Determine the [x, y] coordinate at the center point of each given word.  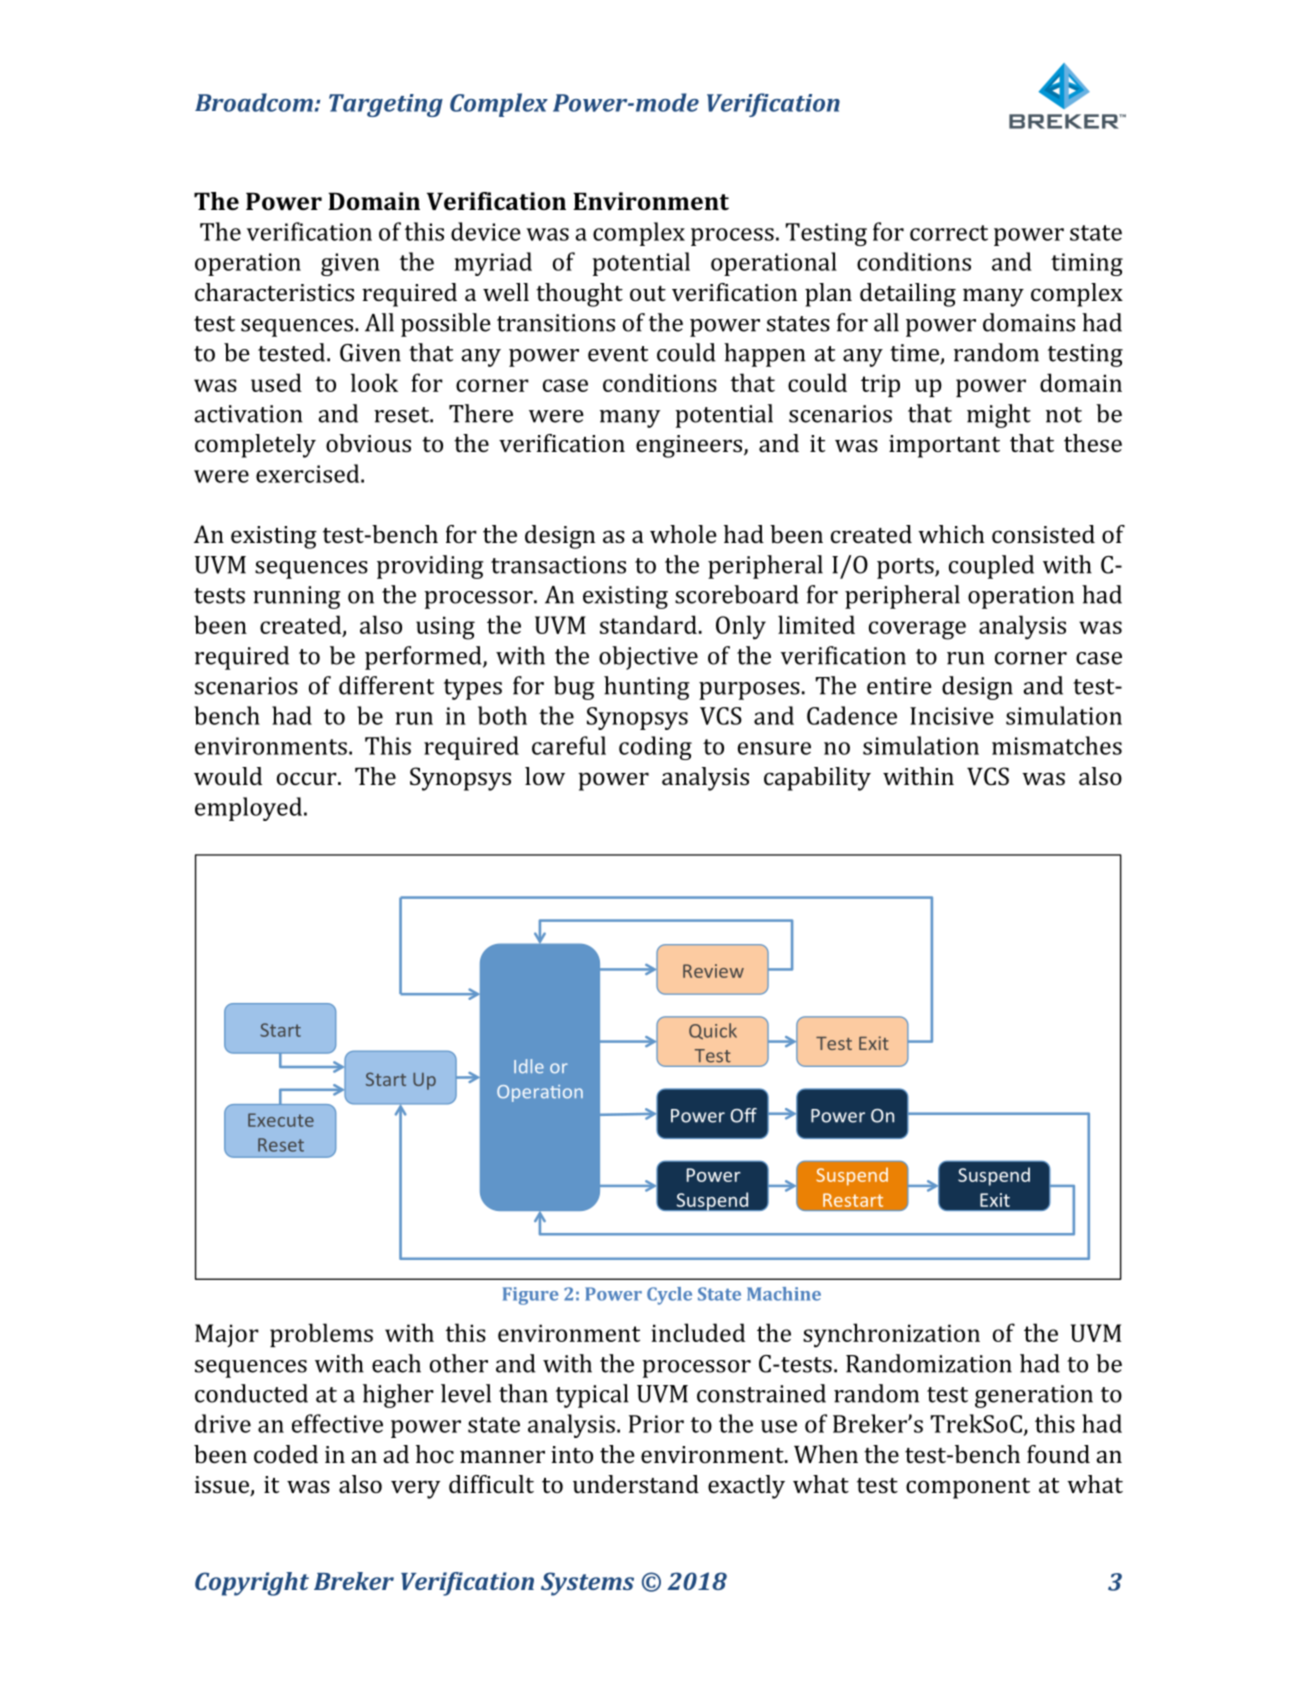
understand [636, 1484]
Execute [281, 1120]
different [386, 685]
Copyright [252, 1584]
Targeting [386, 105]
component [968, 1488]
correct [949, 233]
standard [648, 624]
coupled [991, 567]
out [648, 293]
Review [713, 971]
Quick [713, 1031]
